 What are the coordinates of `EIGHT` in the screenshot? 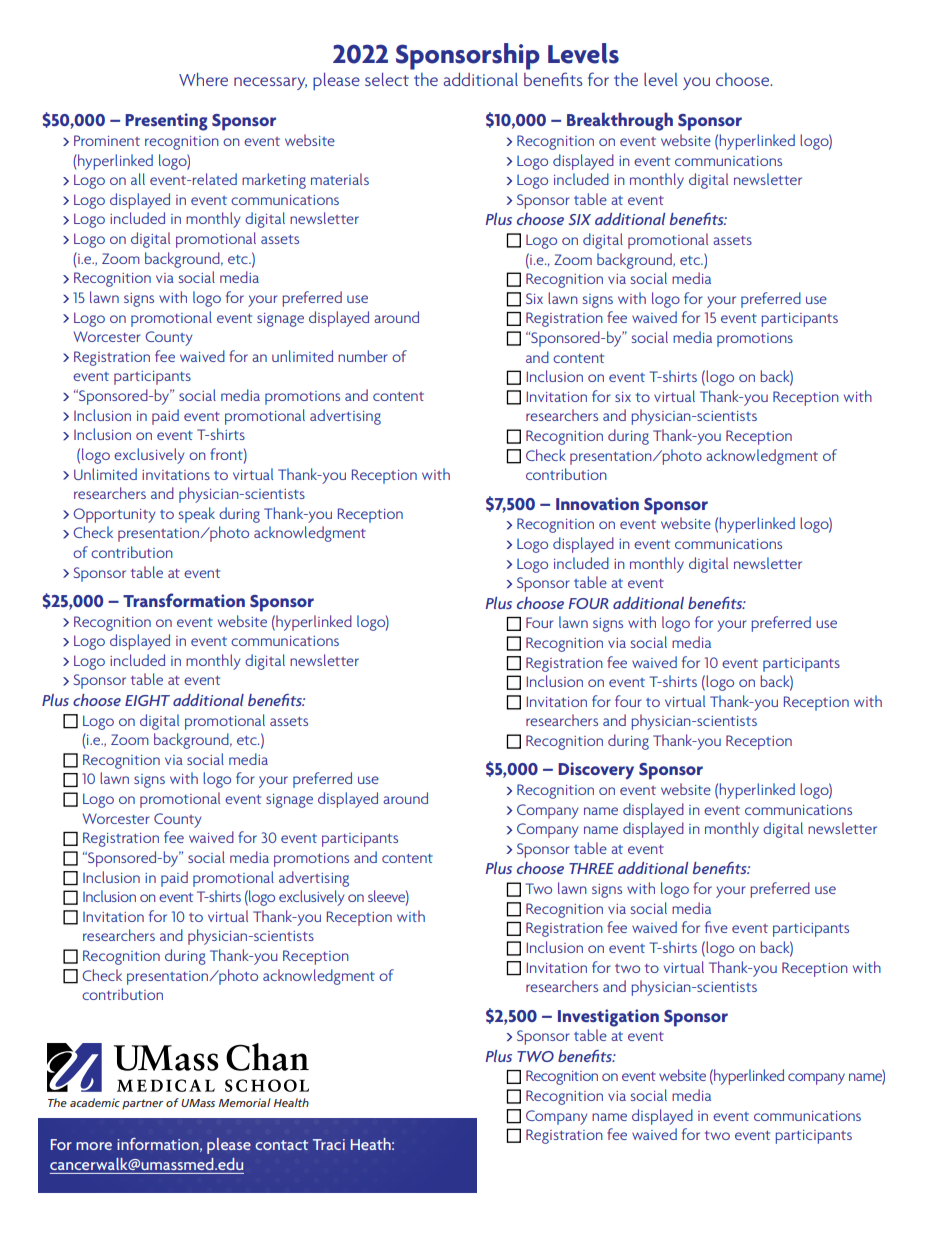 It's located at (147, 700).
